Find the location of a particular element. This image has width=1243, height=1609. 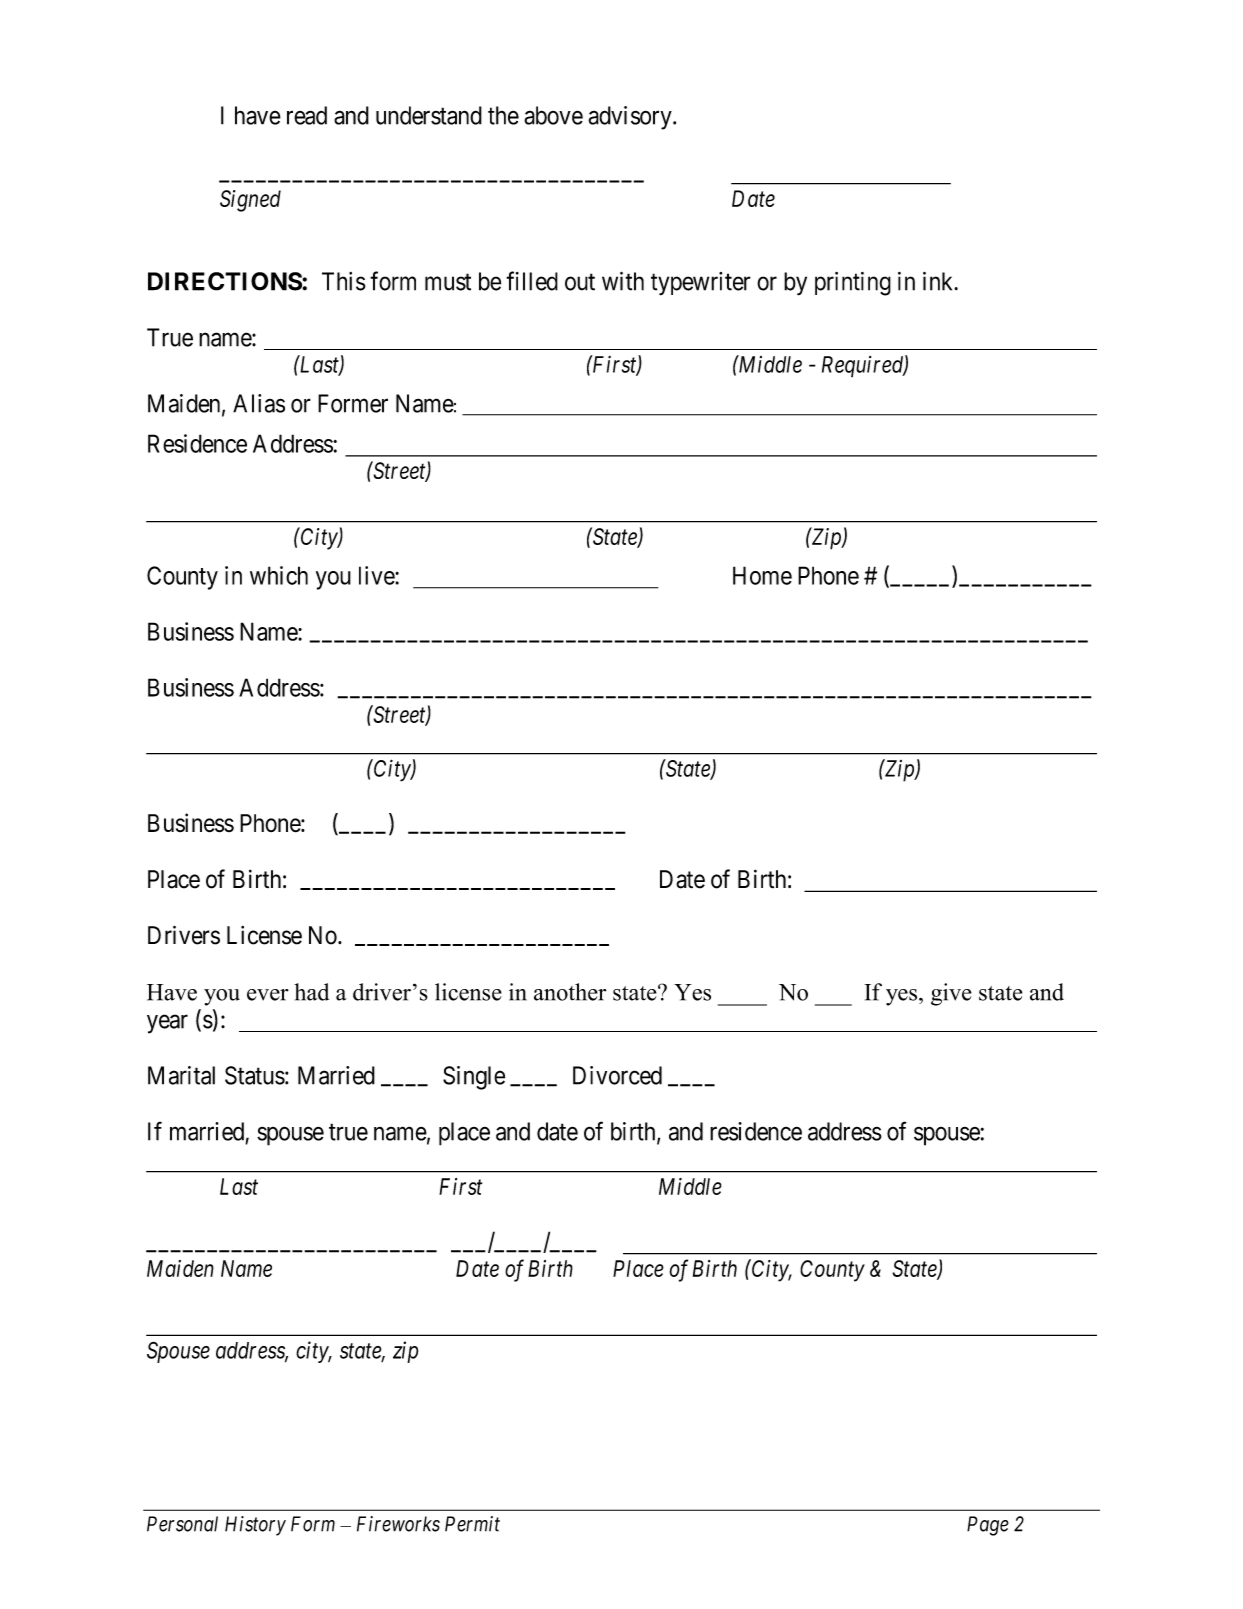

Permit is located at coordinates (472, 1524).
